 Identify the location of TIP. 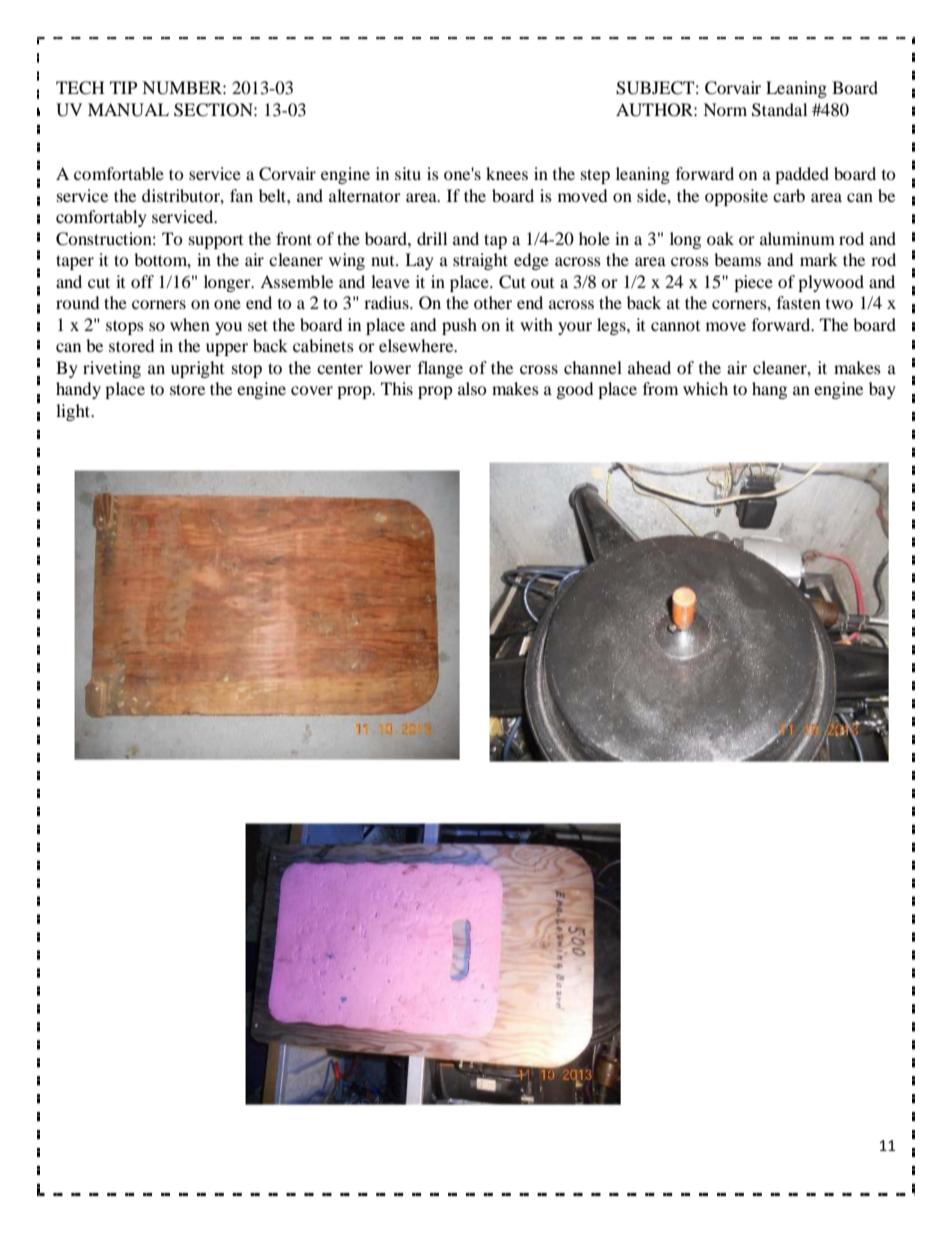
(123, 87).
